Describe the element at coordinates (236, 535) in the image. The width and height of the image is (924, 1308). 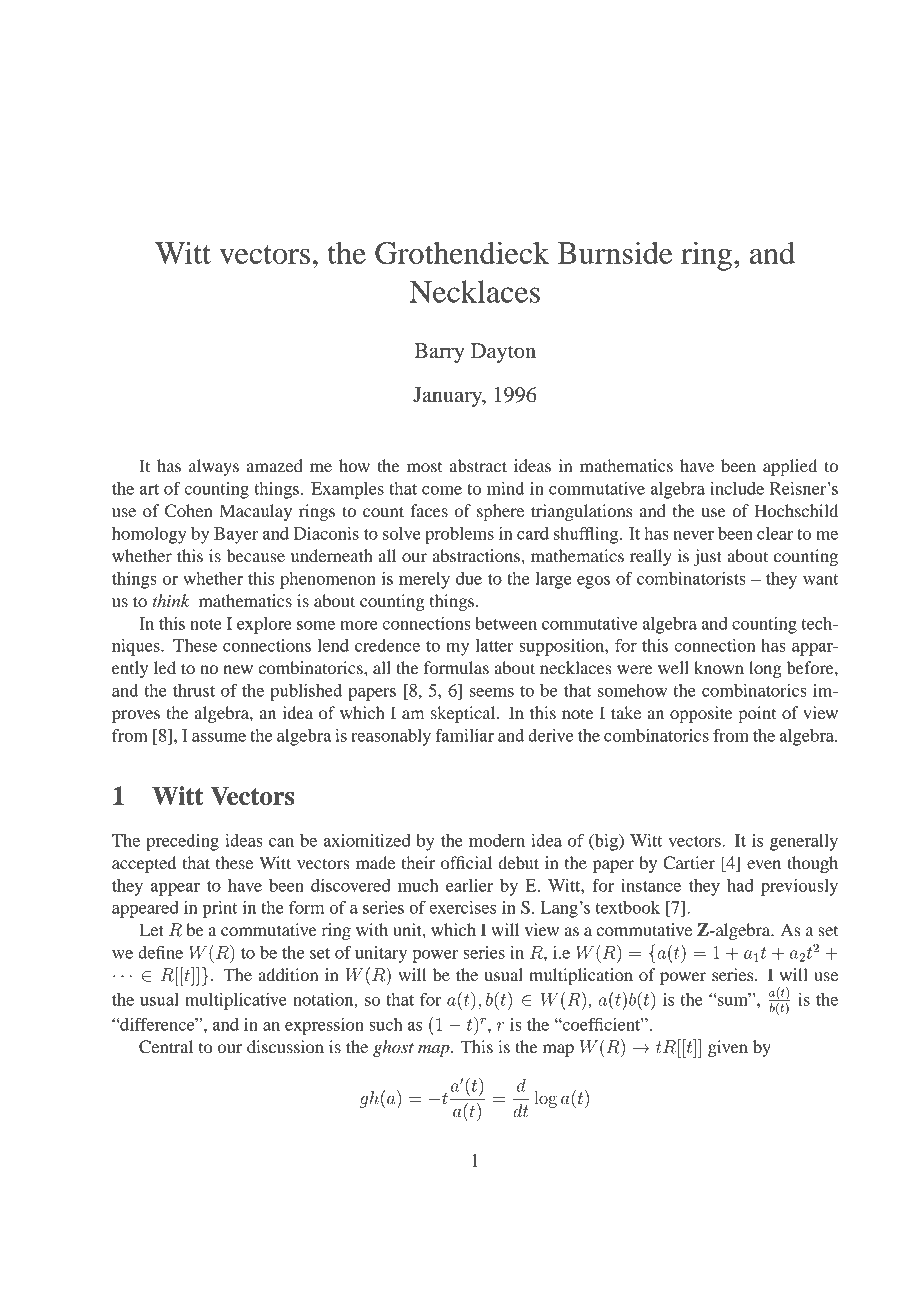
I see `Bayer` at that location.
